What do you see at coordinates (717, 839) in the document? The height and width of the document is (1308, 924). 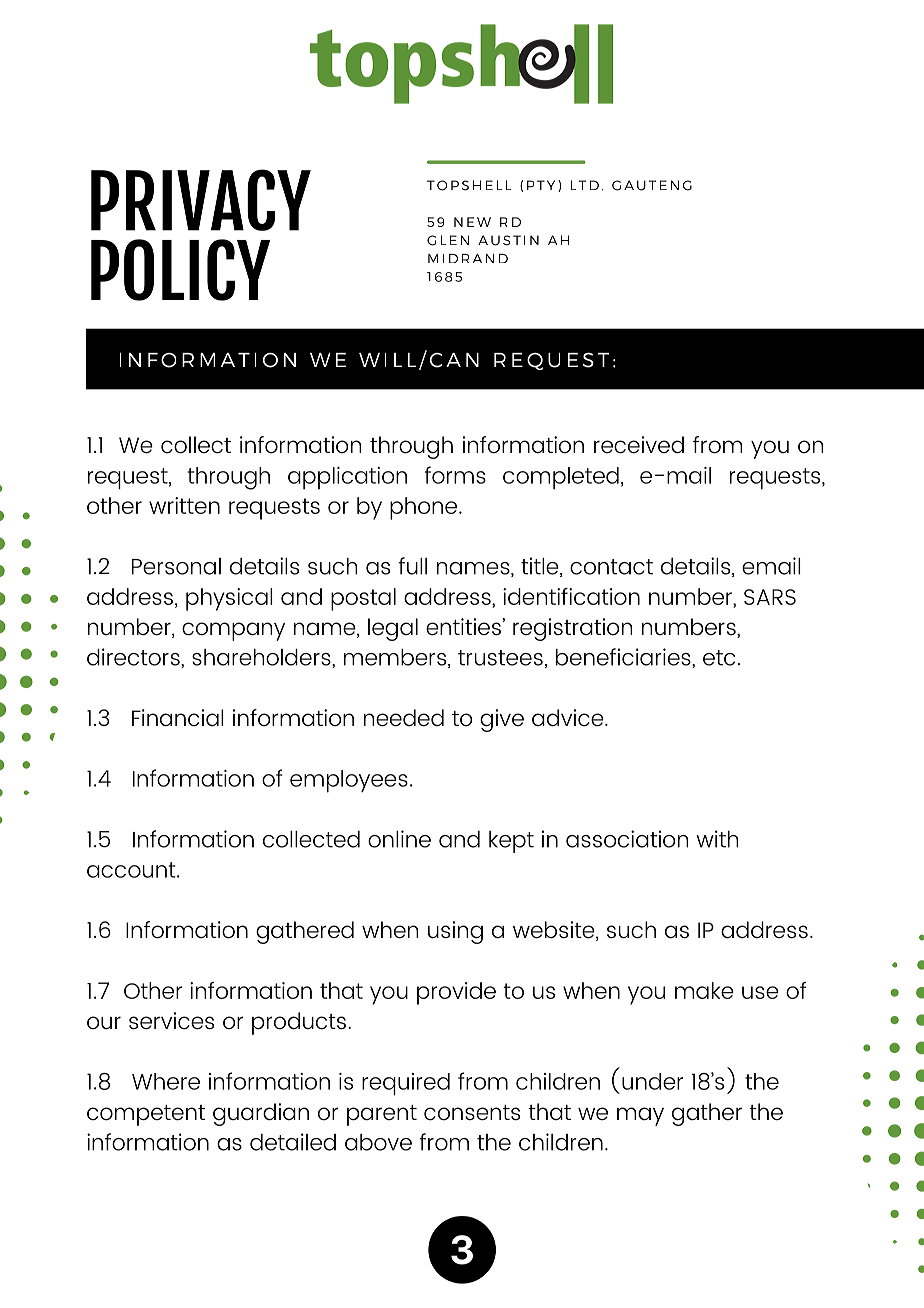 I see `with` at bounding box center [717, 839].
